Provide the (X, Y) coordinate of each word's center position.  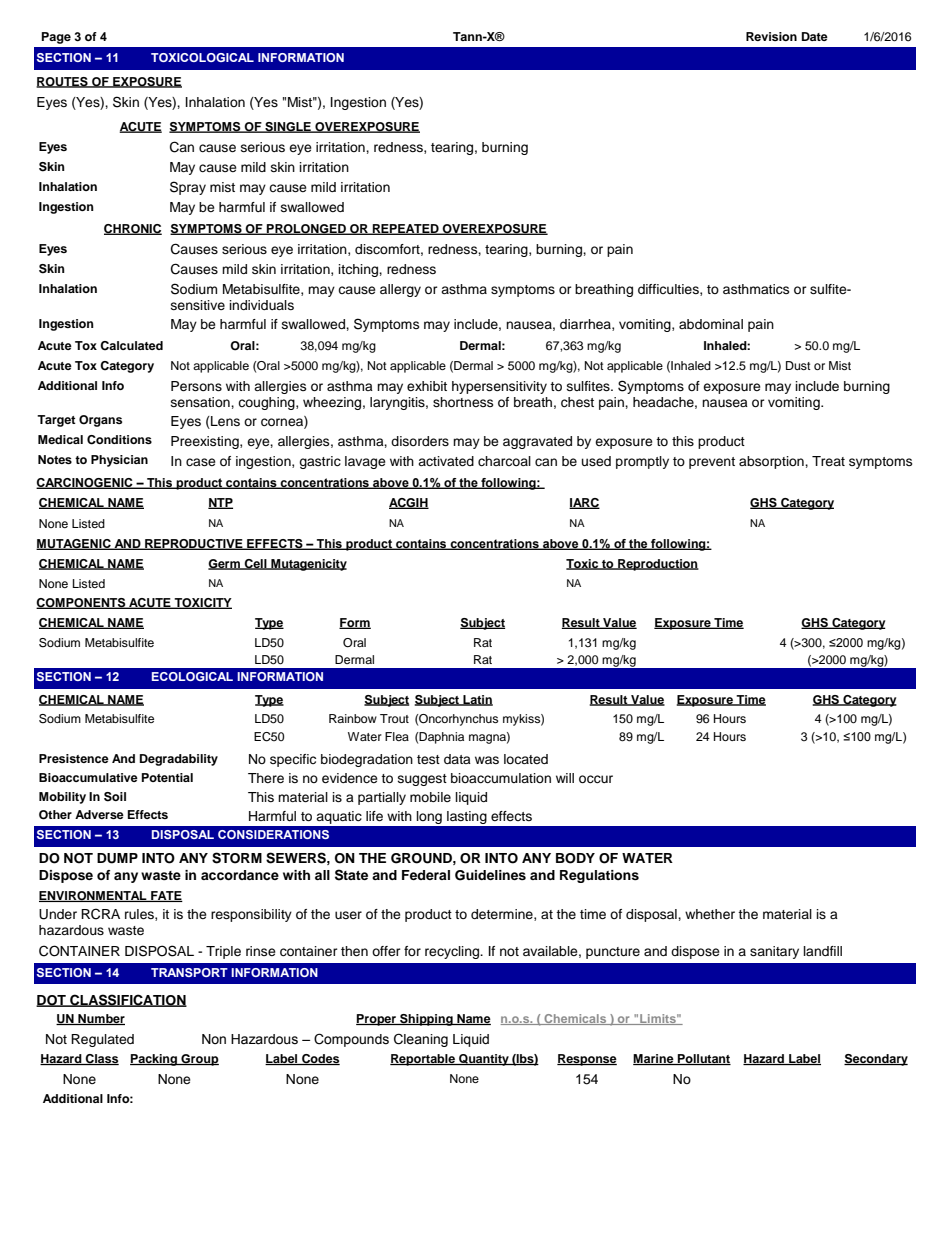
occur (596, 779)
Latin (477, 700)
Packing (155, 1060)
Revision (771, 36)
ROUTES (63, 82)
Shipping (426, 1020)
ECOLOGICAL (192, 676)
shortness (463, 402)
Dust (798, 365)
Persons (196, 386)
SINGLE (288, 127)
